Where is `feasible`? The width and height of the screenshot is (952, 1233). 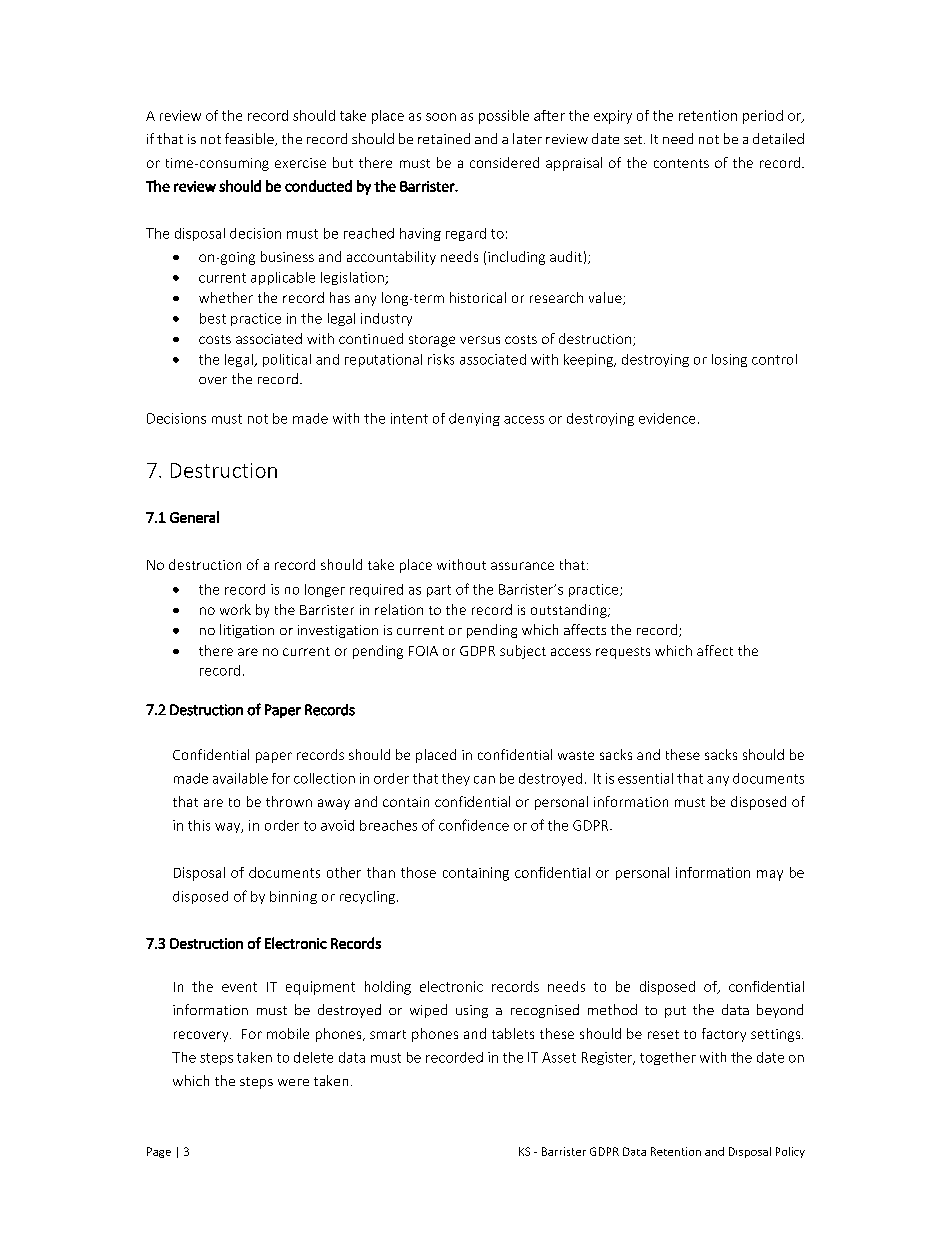
feasible is located at coordinates (250, 139).
